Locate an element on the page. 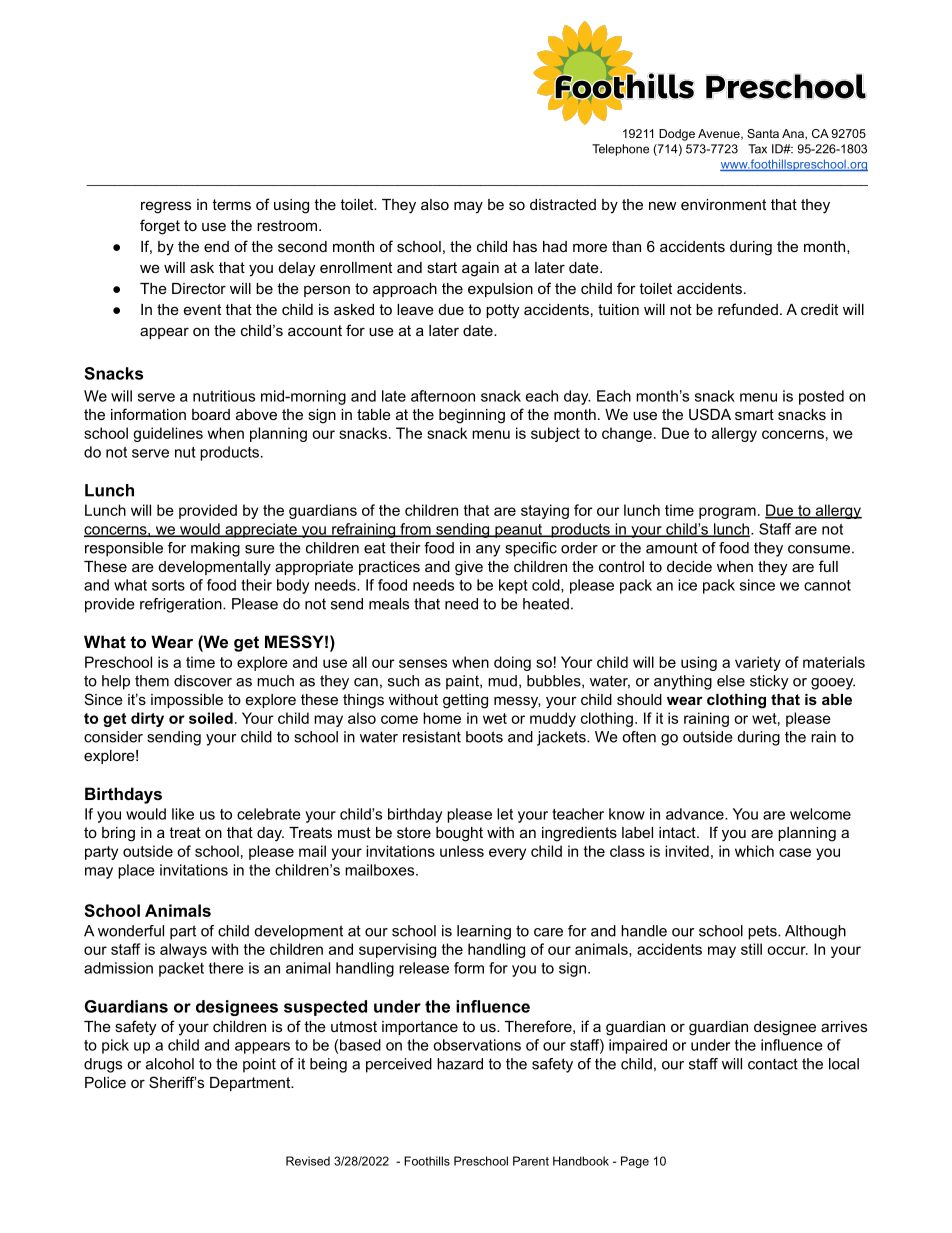 Image resolution: width=952 pixels, height=1233 pixels. alcohol is located at coordinates (170, 1064).
